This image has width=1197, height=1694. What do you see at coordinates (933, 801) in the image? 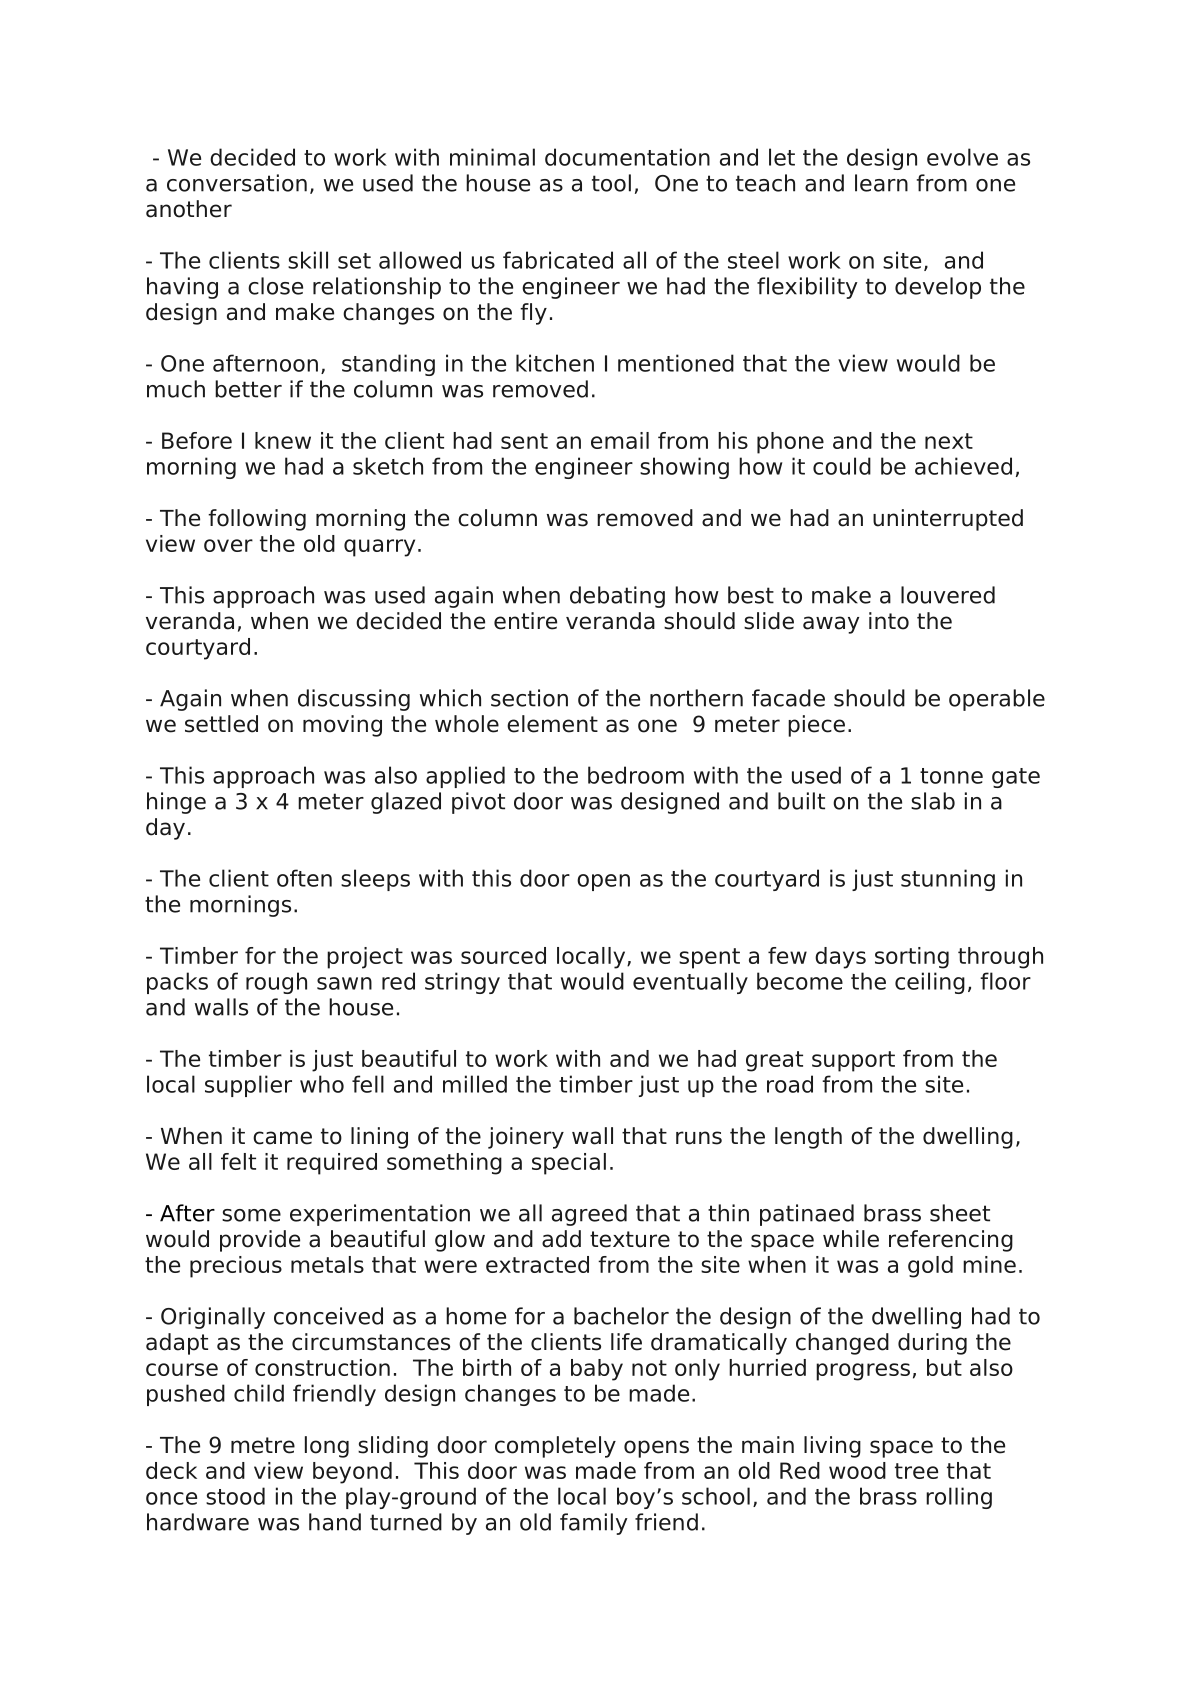
I see `slab` at bounding box center [933, 801].
